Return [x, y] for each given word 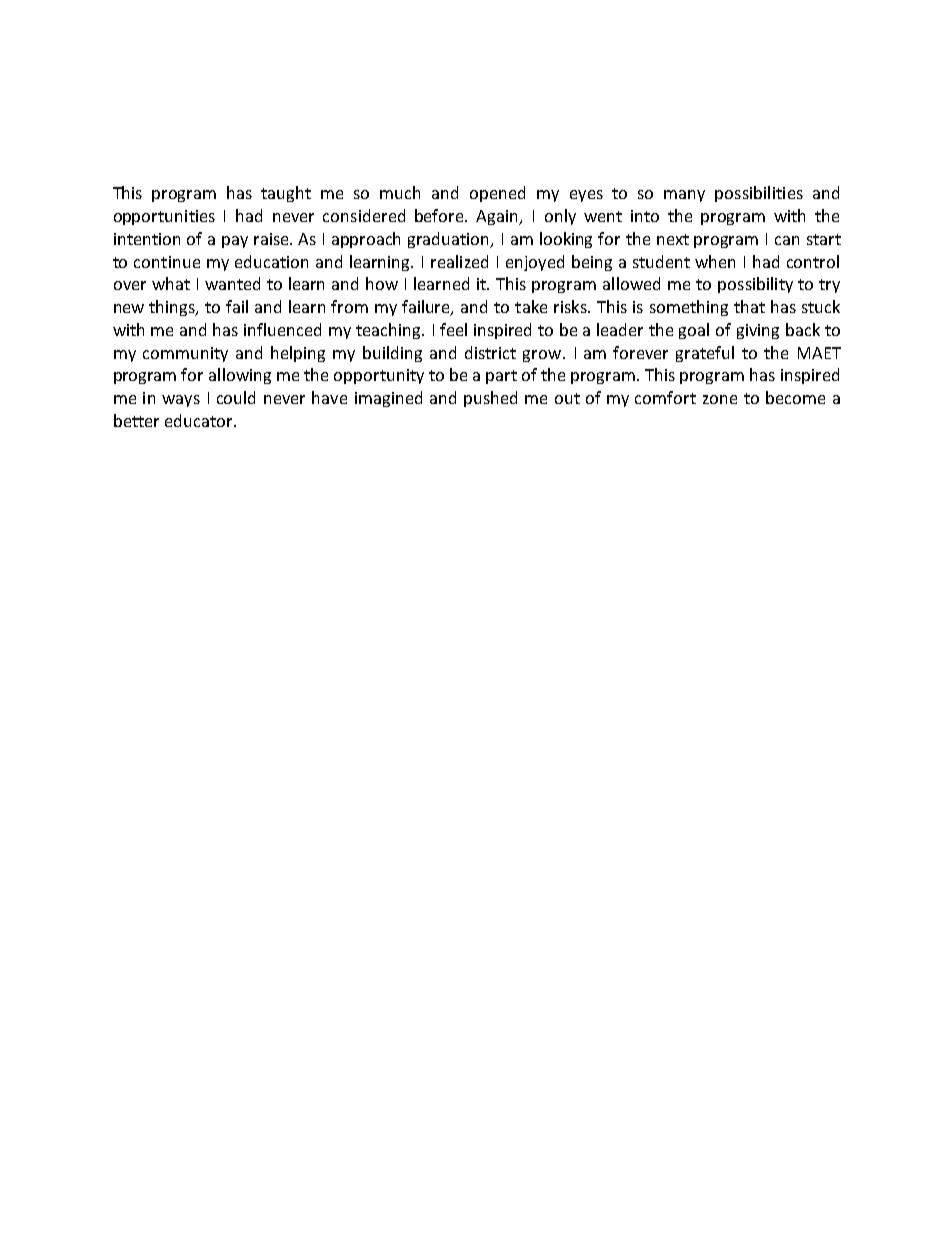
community [185, 354]
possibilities [759, 194]
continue [167, 262]
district [490, 352]
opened [497, 194]
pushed [490, 399]
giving [758, 331]
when [715, 261]
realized [459, 261]
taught [286, 194]
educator [200, 420]
